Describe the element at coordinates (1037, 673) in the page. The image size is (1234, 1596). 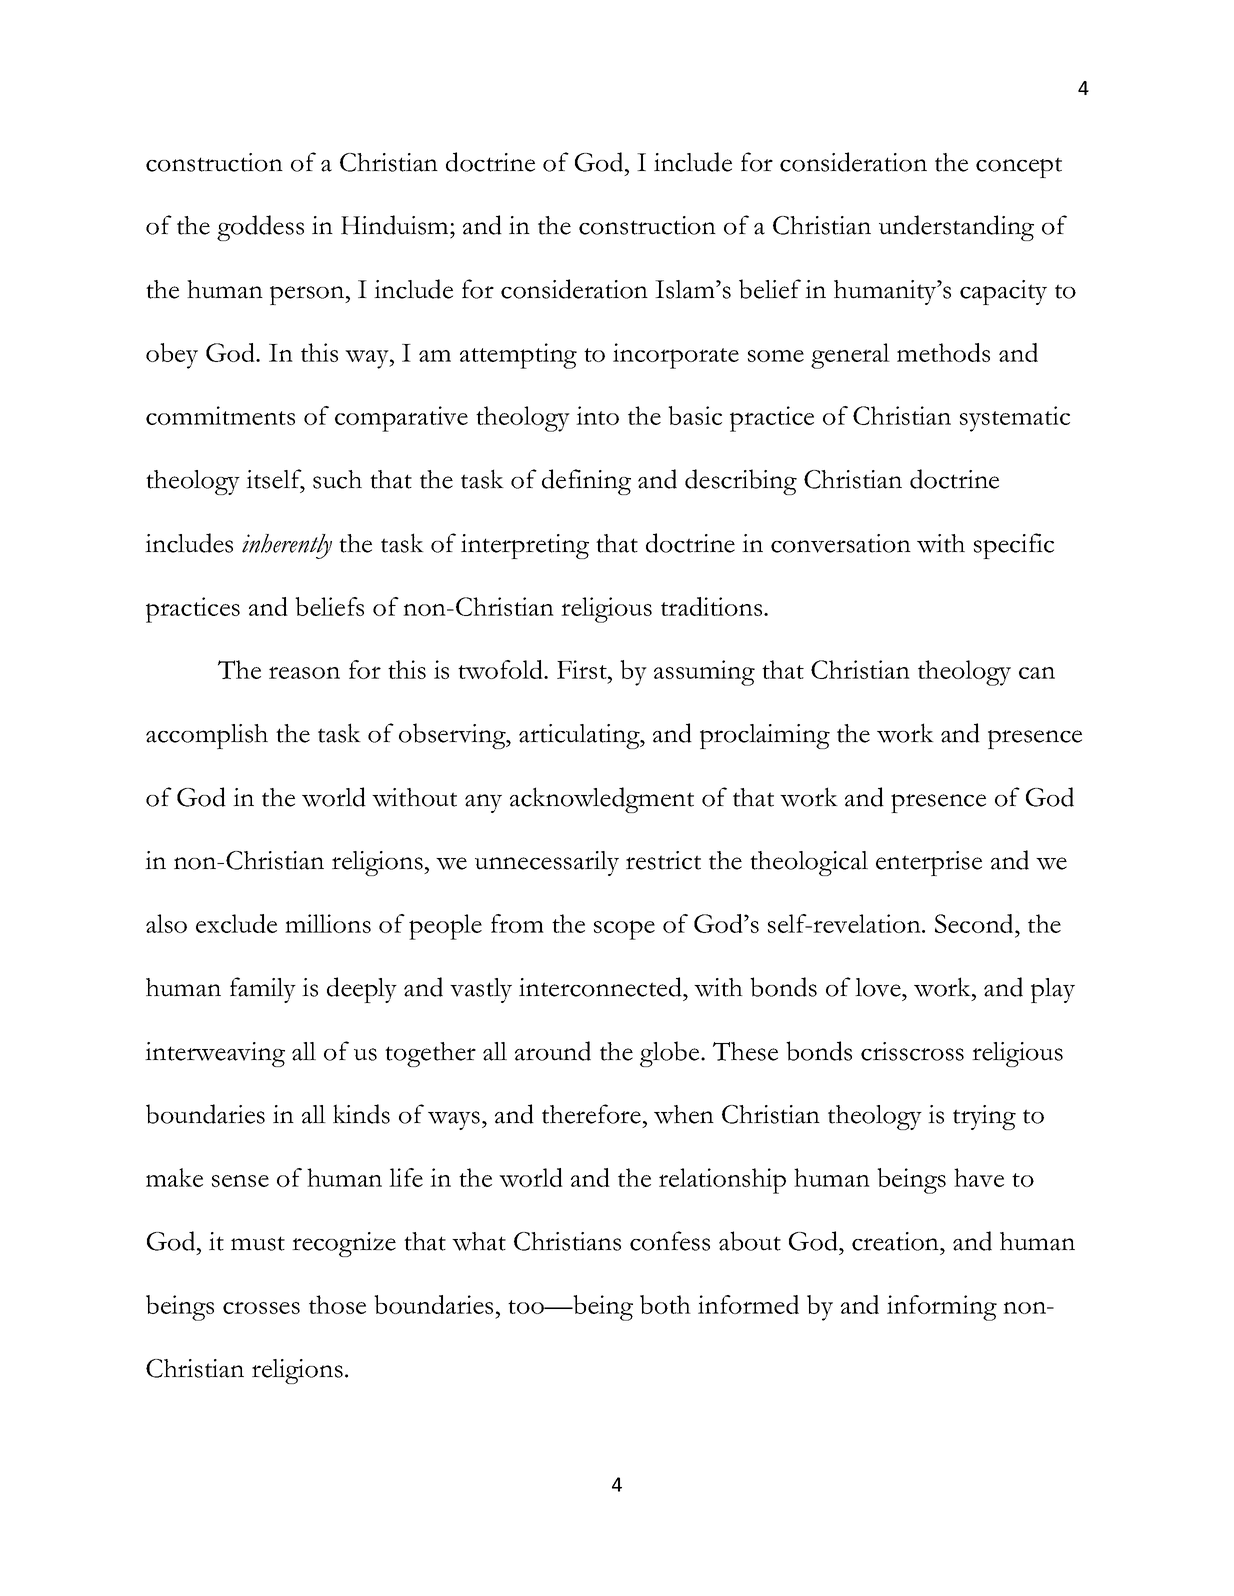
I see `can` at that location.
